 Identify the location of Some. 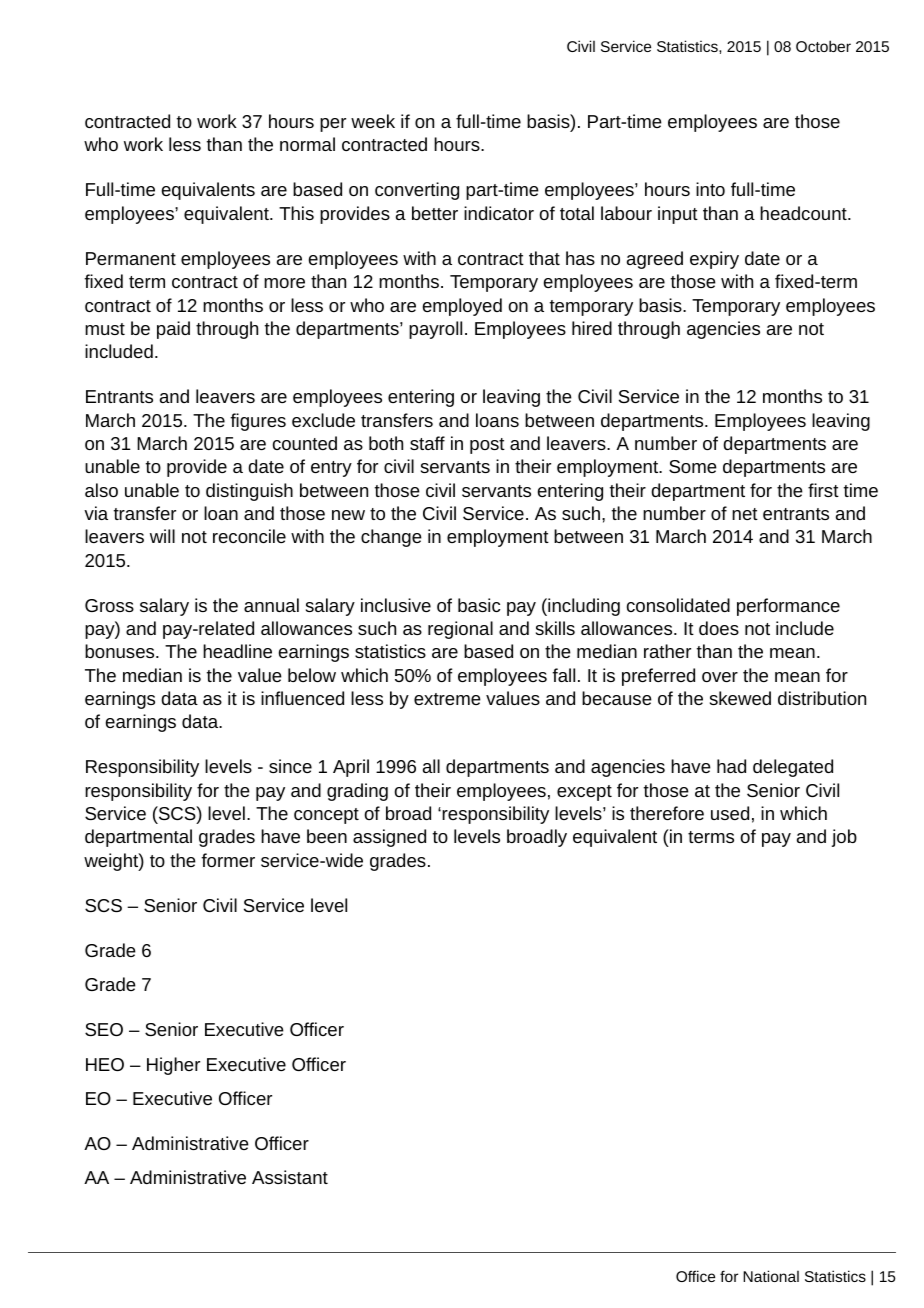
(693, 466).
